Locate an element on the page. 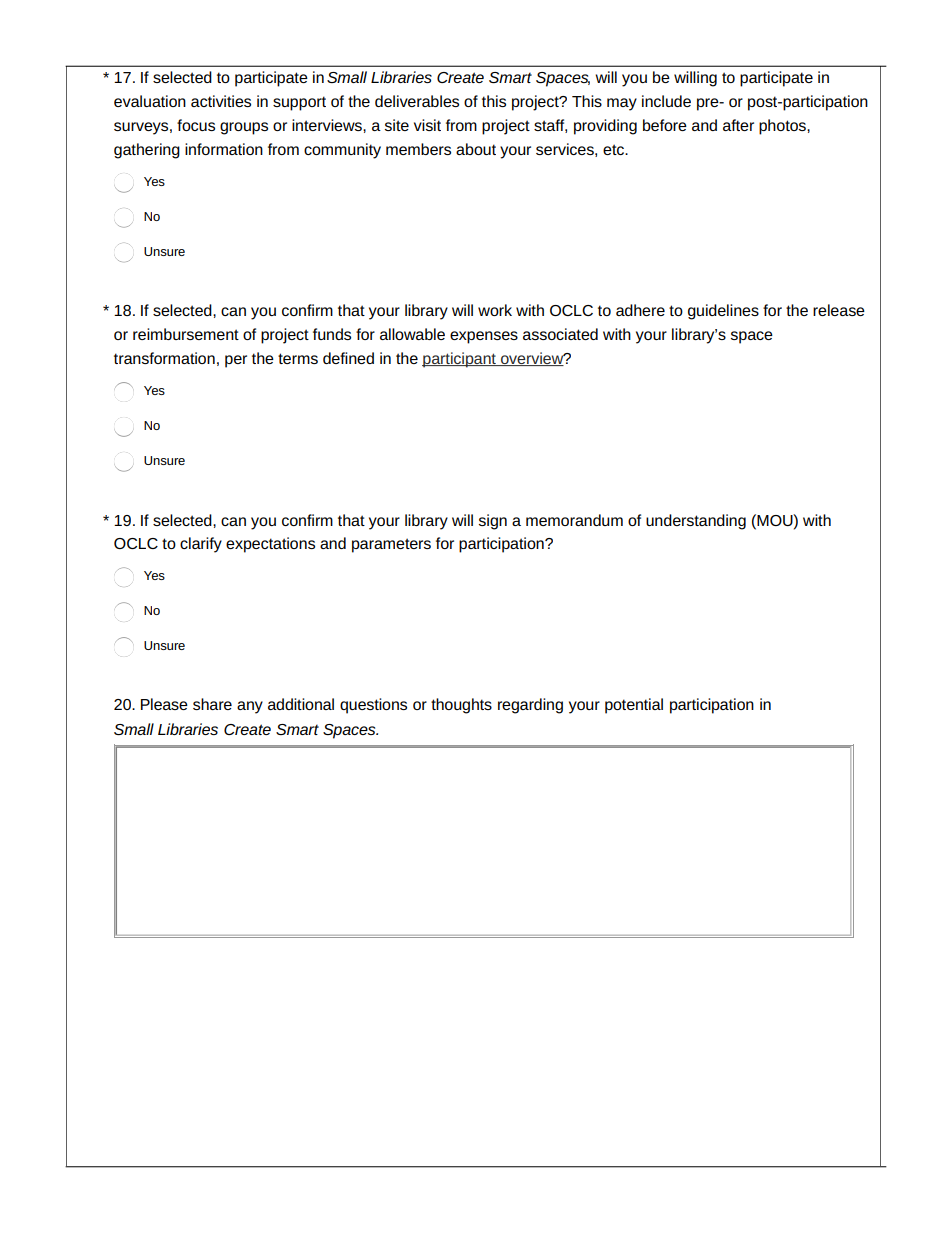 The height and width of the image is (1233, 952). visit is located at coordinates (427, 125).
